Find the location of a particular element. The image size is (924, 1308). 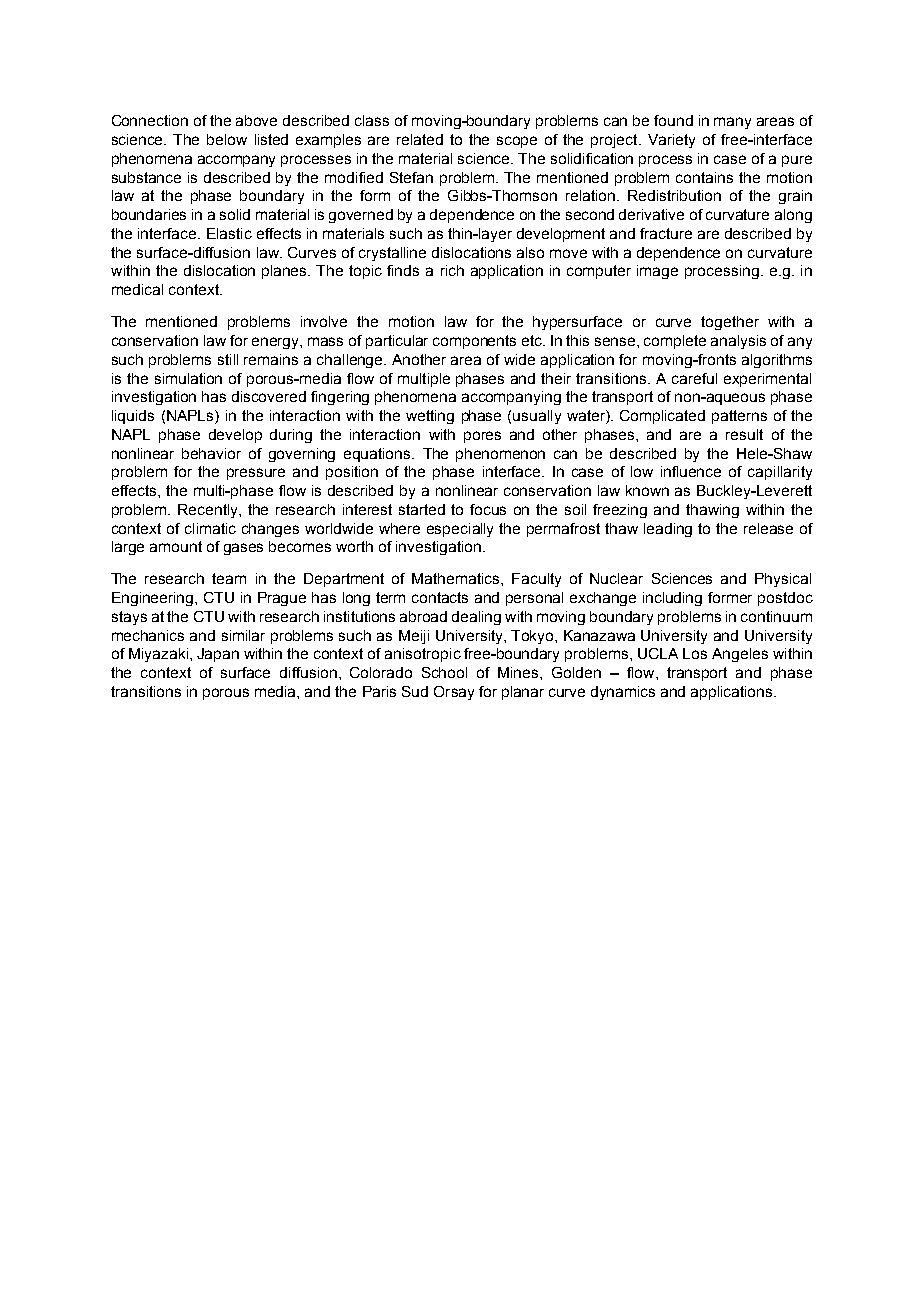

influence is located at coordinates (691, 471).
